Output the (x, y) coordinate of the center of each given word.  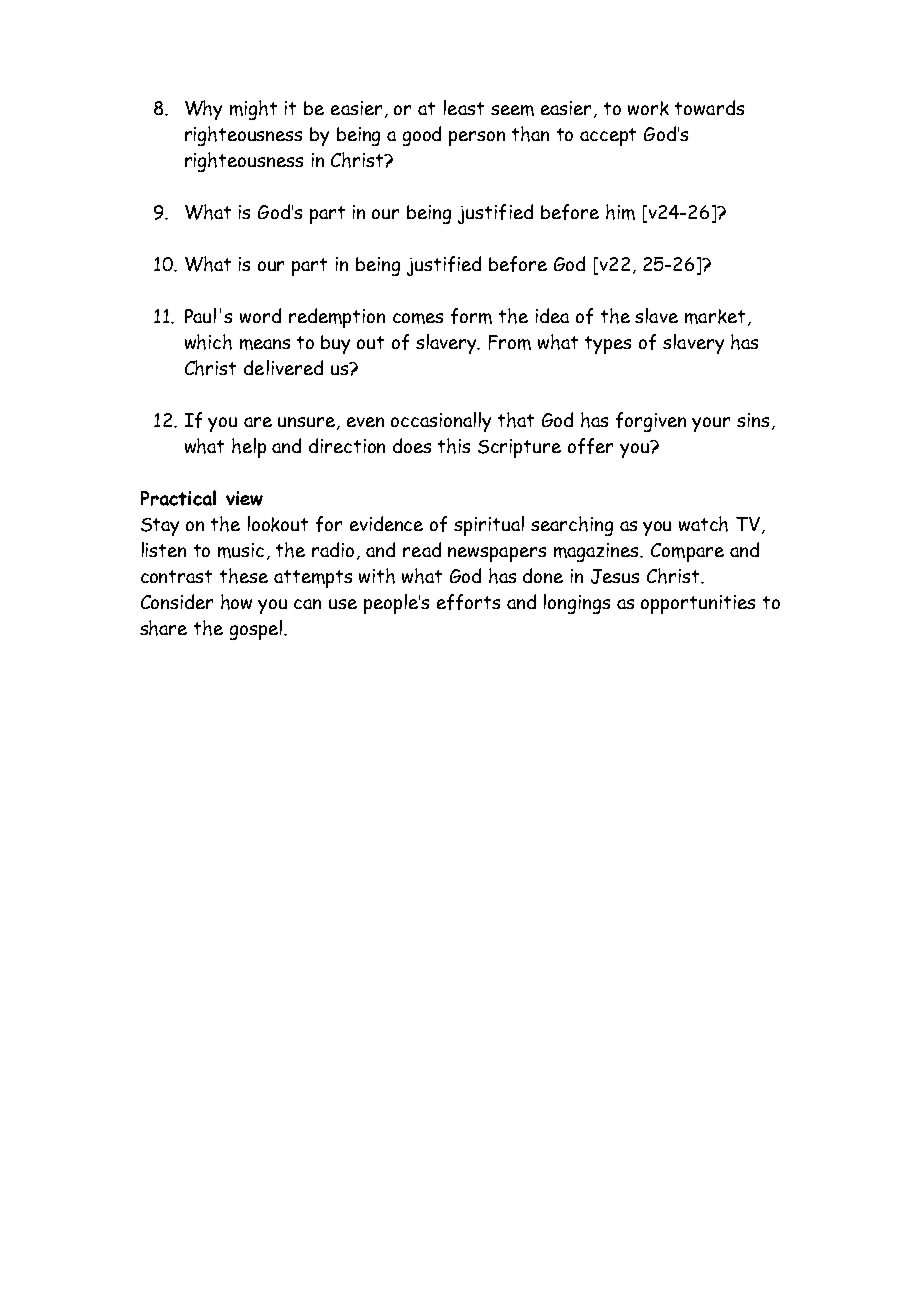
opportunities (698, 604)
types (608, 345)
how (236, 602)
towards (709, 107)
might (253, 110)
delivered (283, 367)
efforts (468, 602)
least (464, 107)
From (510, 342)
